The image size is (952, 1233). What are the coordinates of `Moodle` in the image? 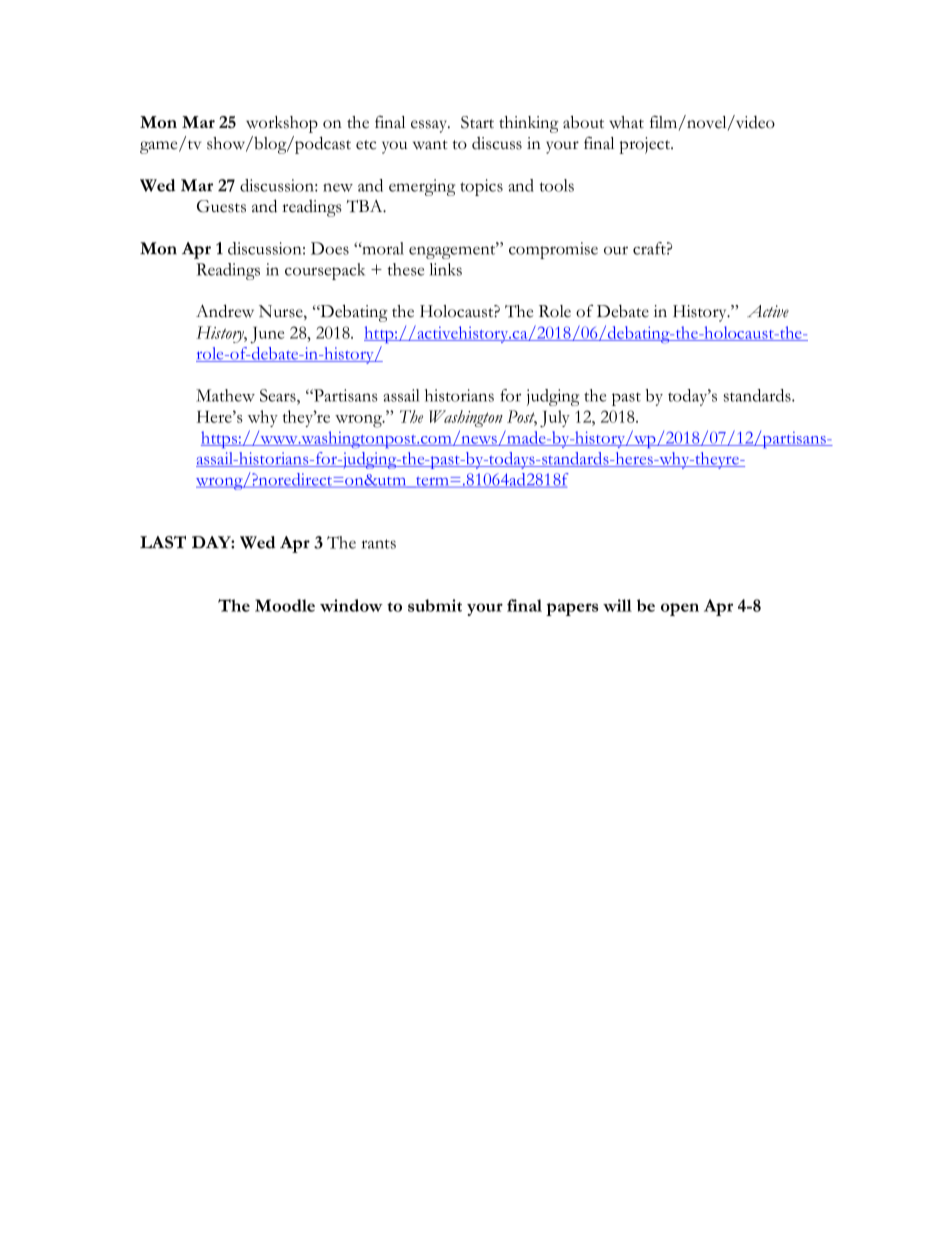 It's located at (285, 605).
